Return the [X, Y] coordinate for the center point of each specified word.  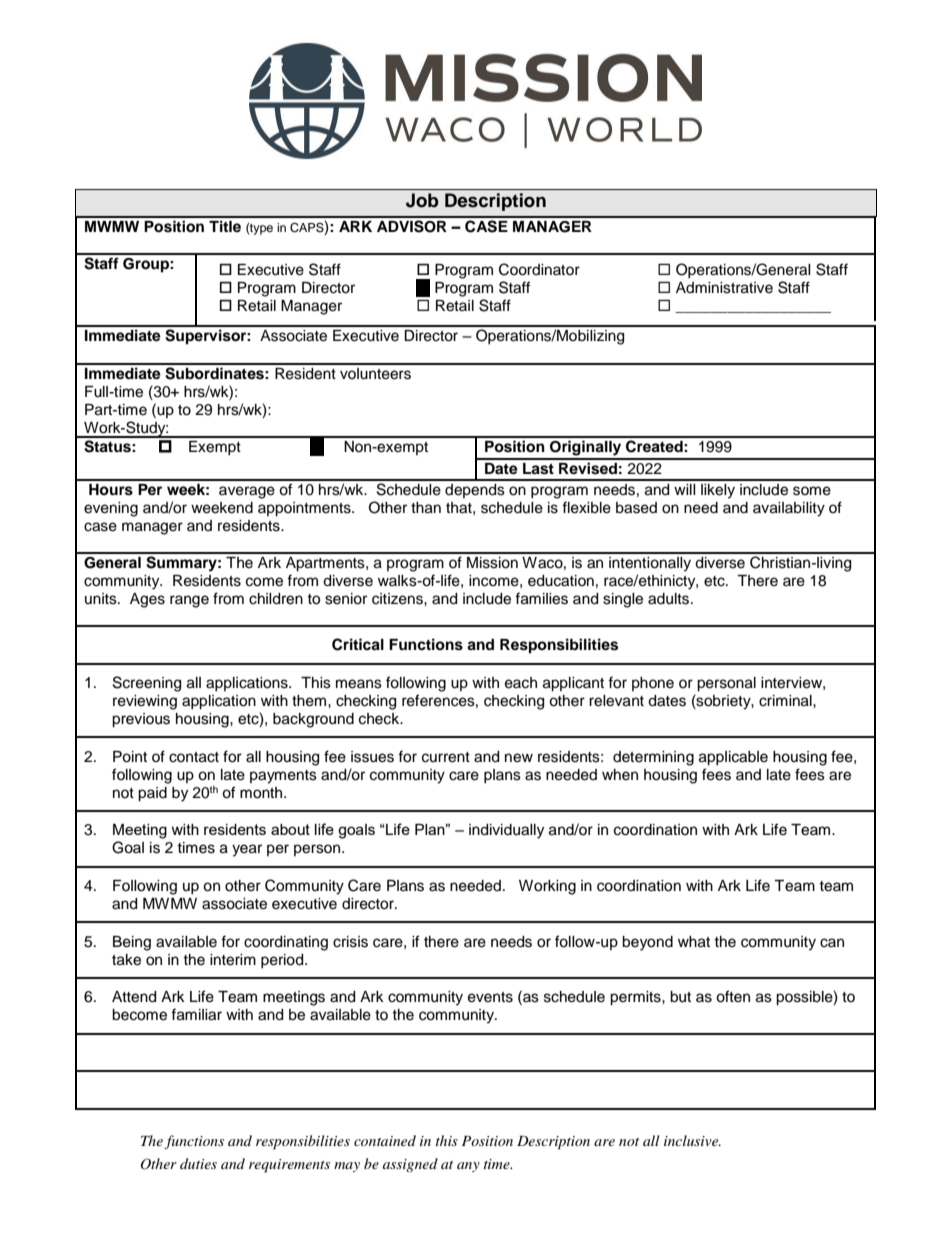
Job [422, 200]
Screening [147, 684]
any [468, 1167]
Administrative [724, 288]
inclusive [692, 1140]
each [521, 683]
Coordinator [539, 269]
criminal [786, 701]
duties [198, 1163]
